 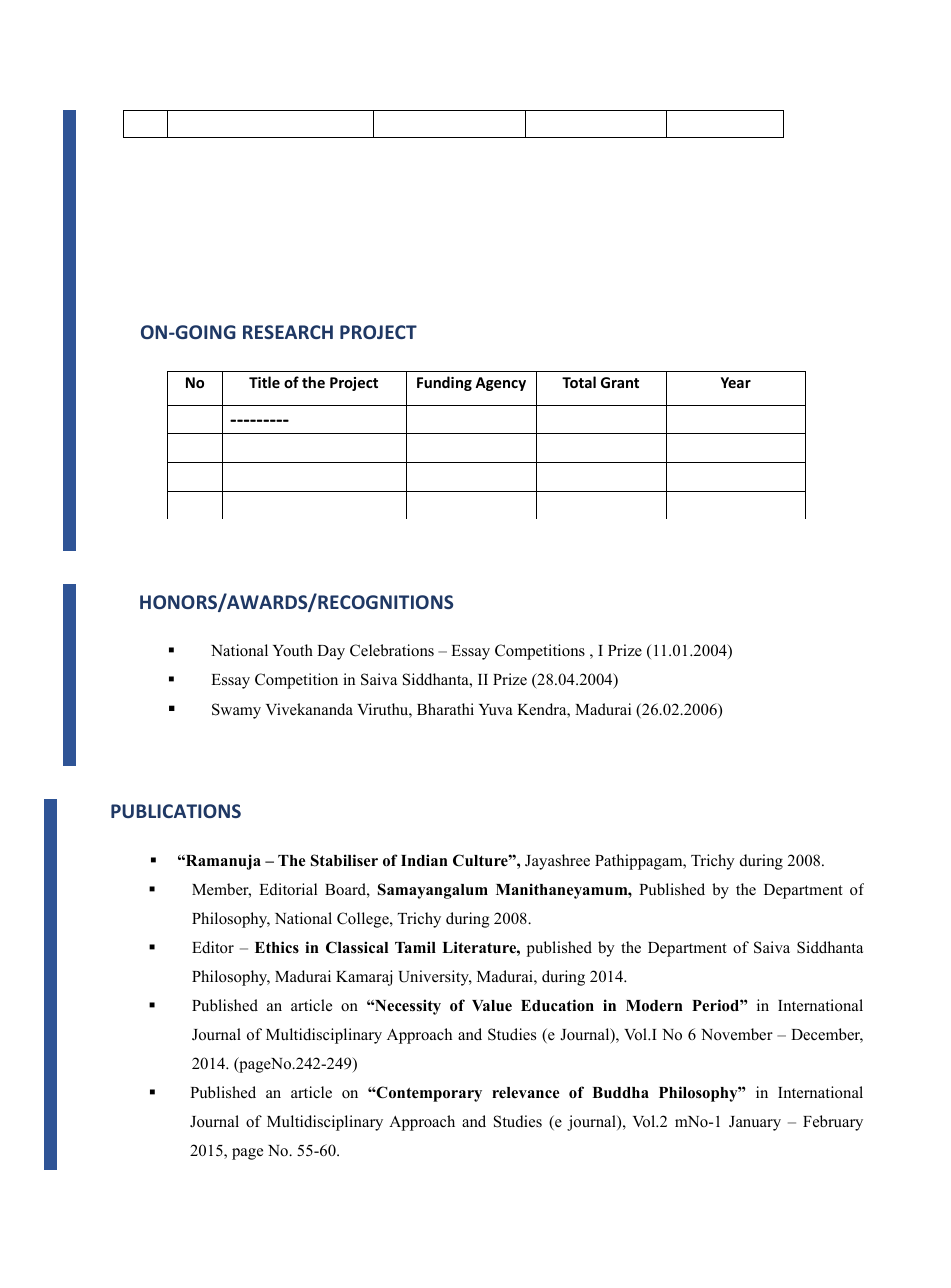 What do you see at coordinates (264, 382) in the document?
I see `Title` at bounding box center [264, 382].
